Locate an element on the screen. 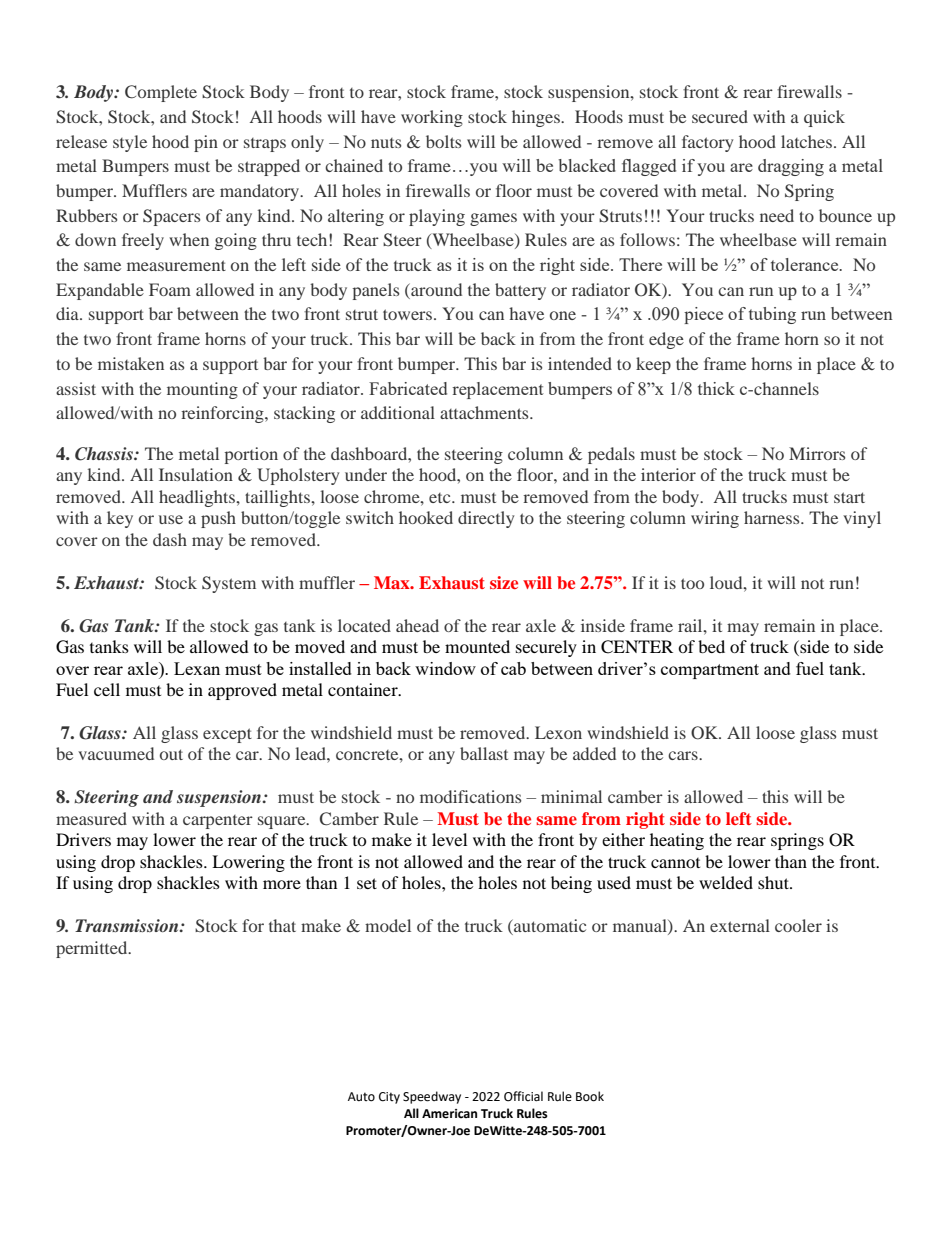 Image resolution: width=952 pixels, height=1233 pixels. pin is located at coordinates (206, 143).
